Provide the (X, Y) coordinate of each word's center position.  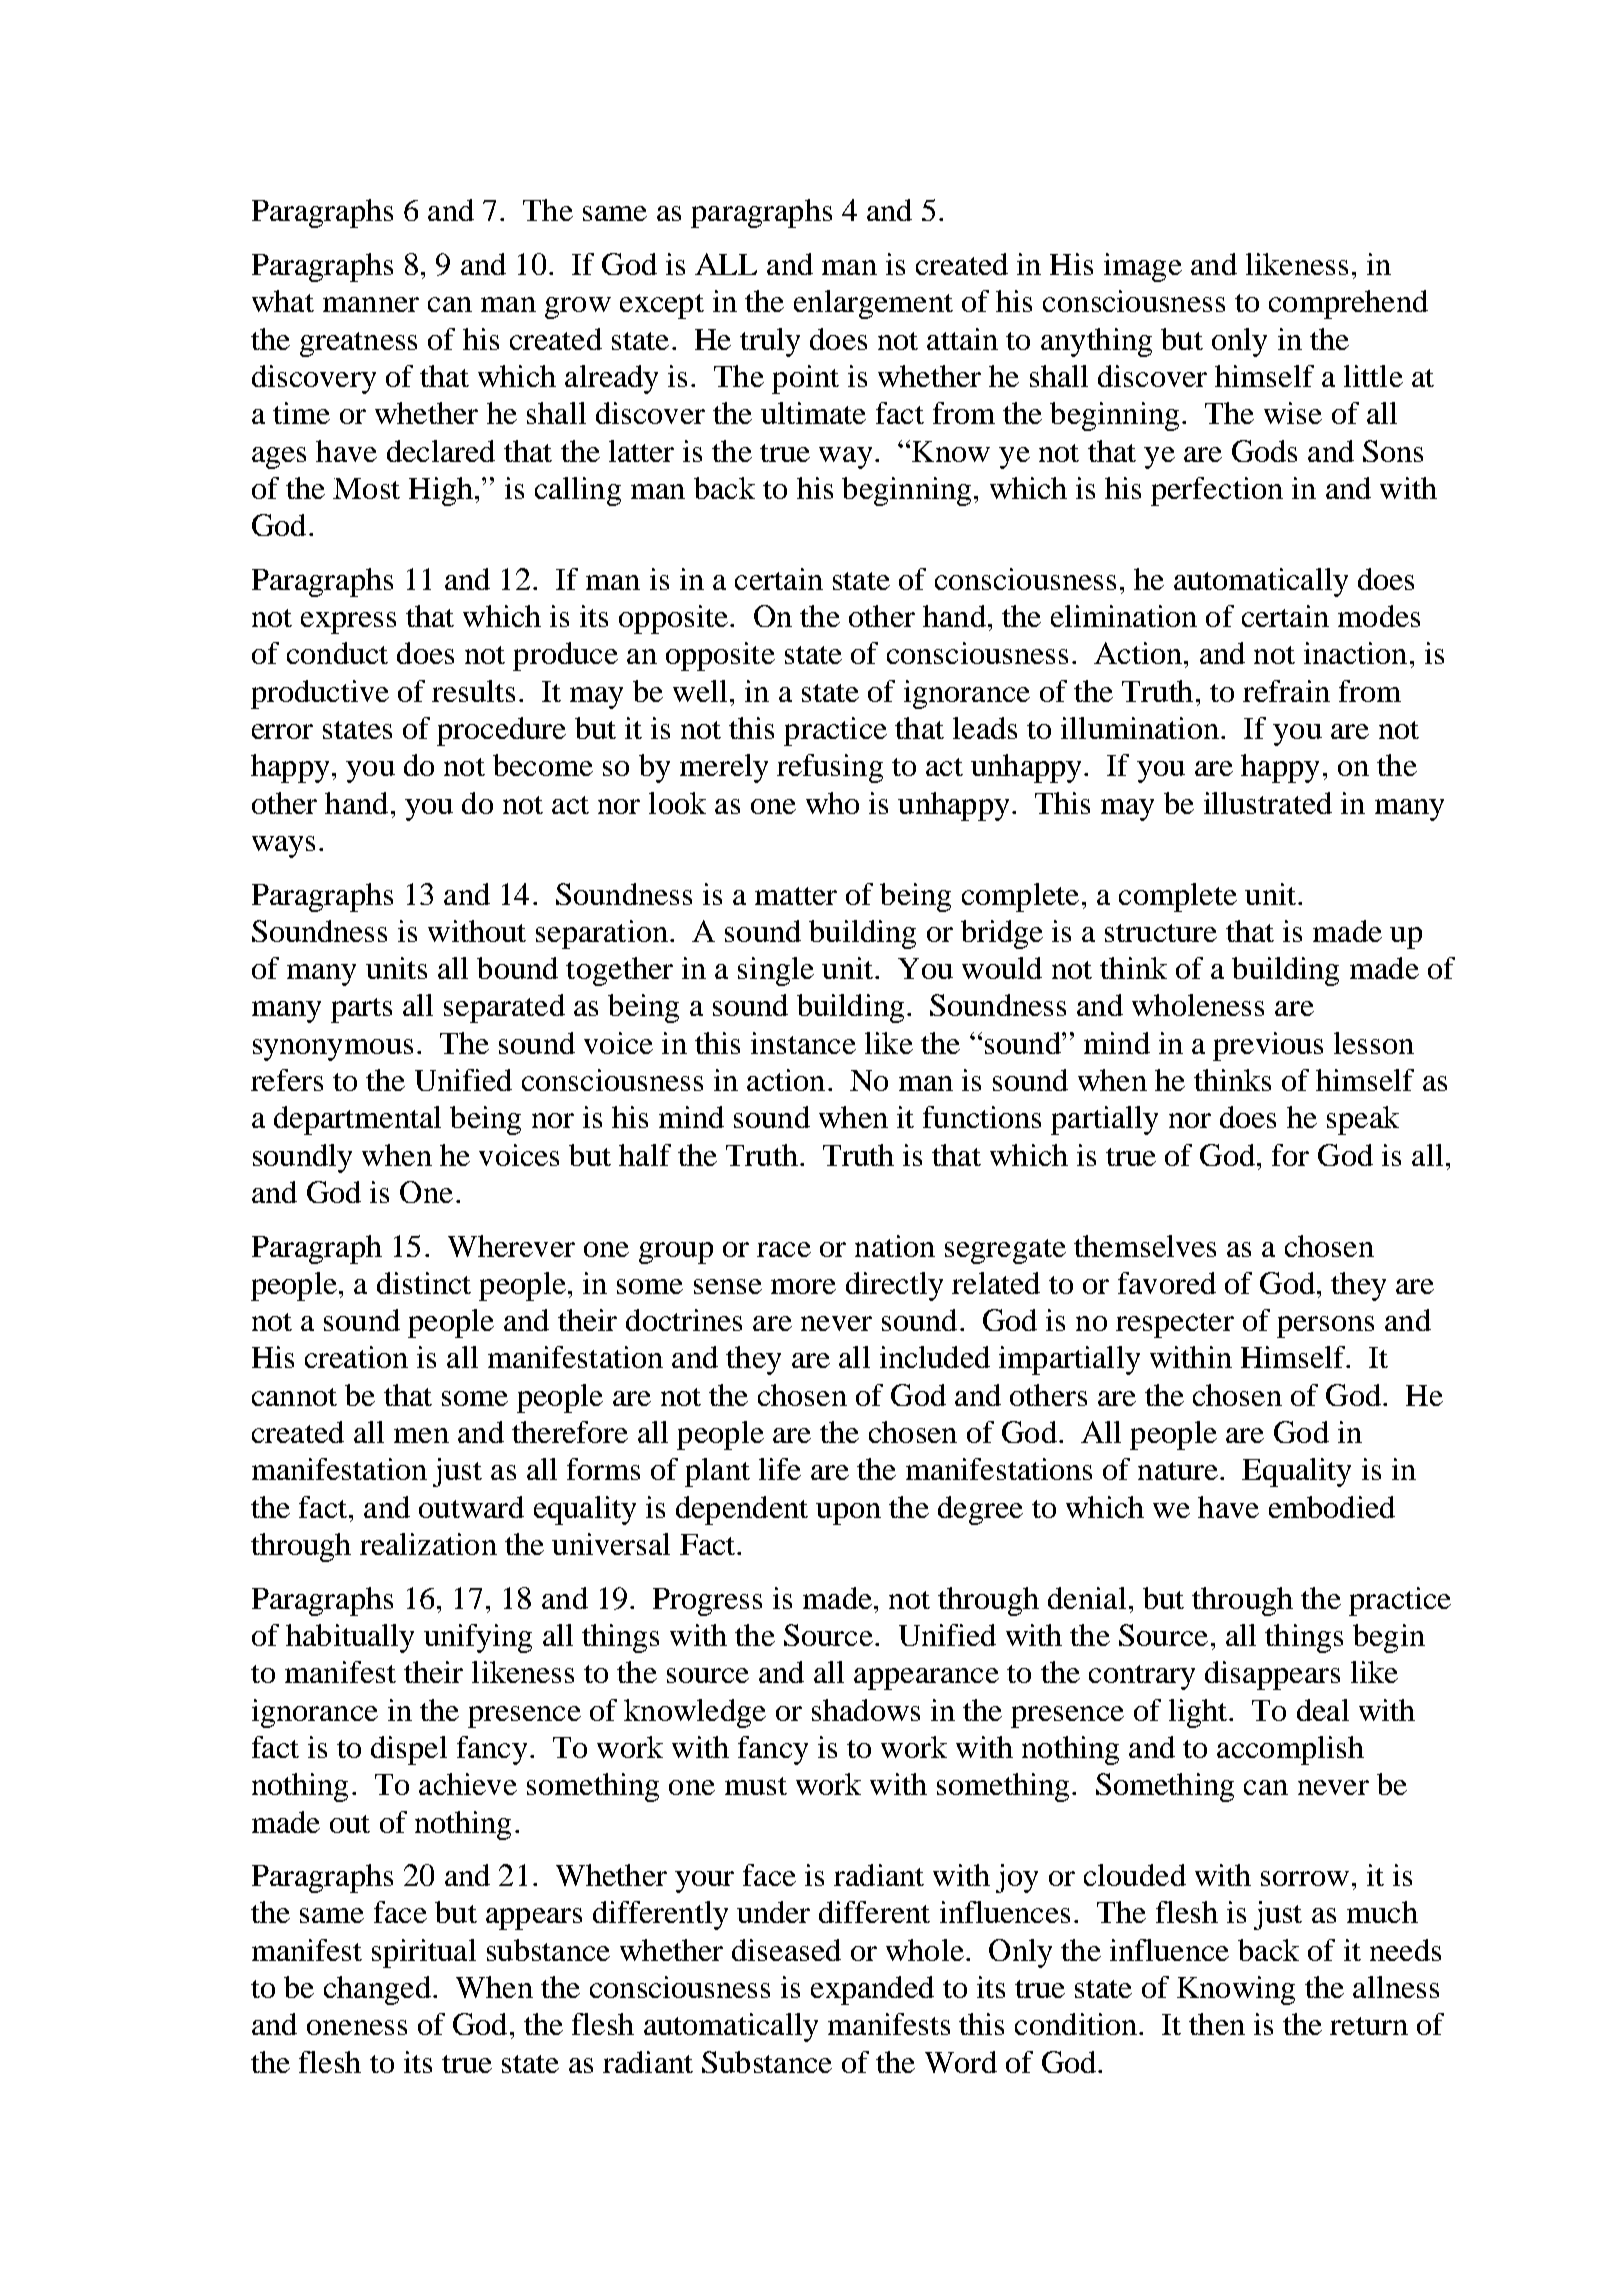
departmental (357, 1120)
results (473, 691)
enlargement (873, 304)
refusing (830, 768)
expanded (872, 1990)
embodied (1332, 1507)
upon (848, 1514)
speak (1363, 1120)
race (784, 1249)
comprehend (1348, 304)
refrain (1286, 691)
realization (428, 1544)
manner (371, 304)
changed (377, 1990)
